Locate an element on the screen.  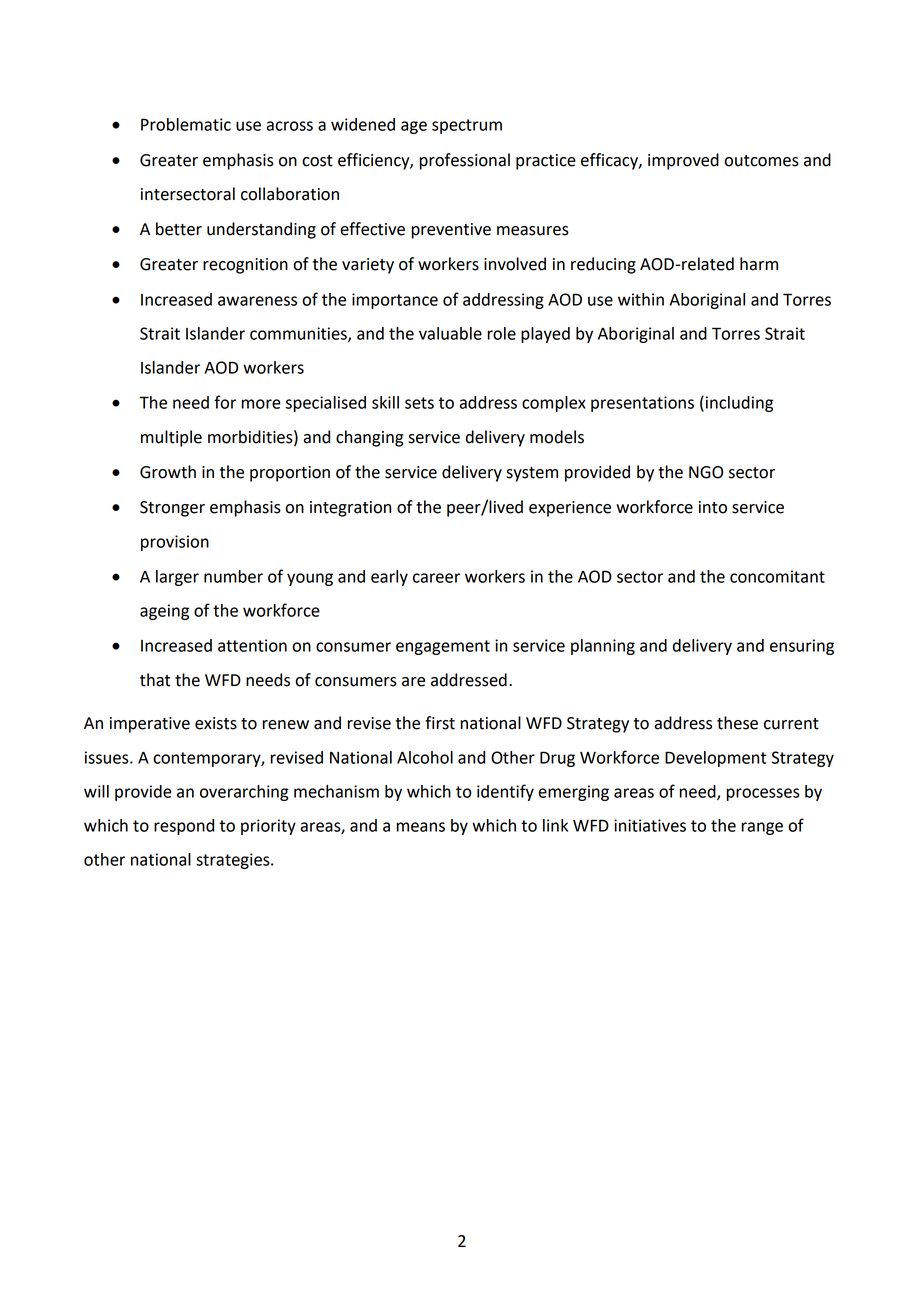
Stronger is located at coordinates (172, 509).
